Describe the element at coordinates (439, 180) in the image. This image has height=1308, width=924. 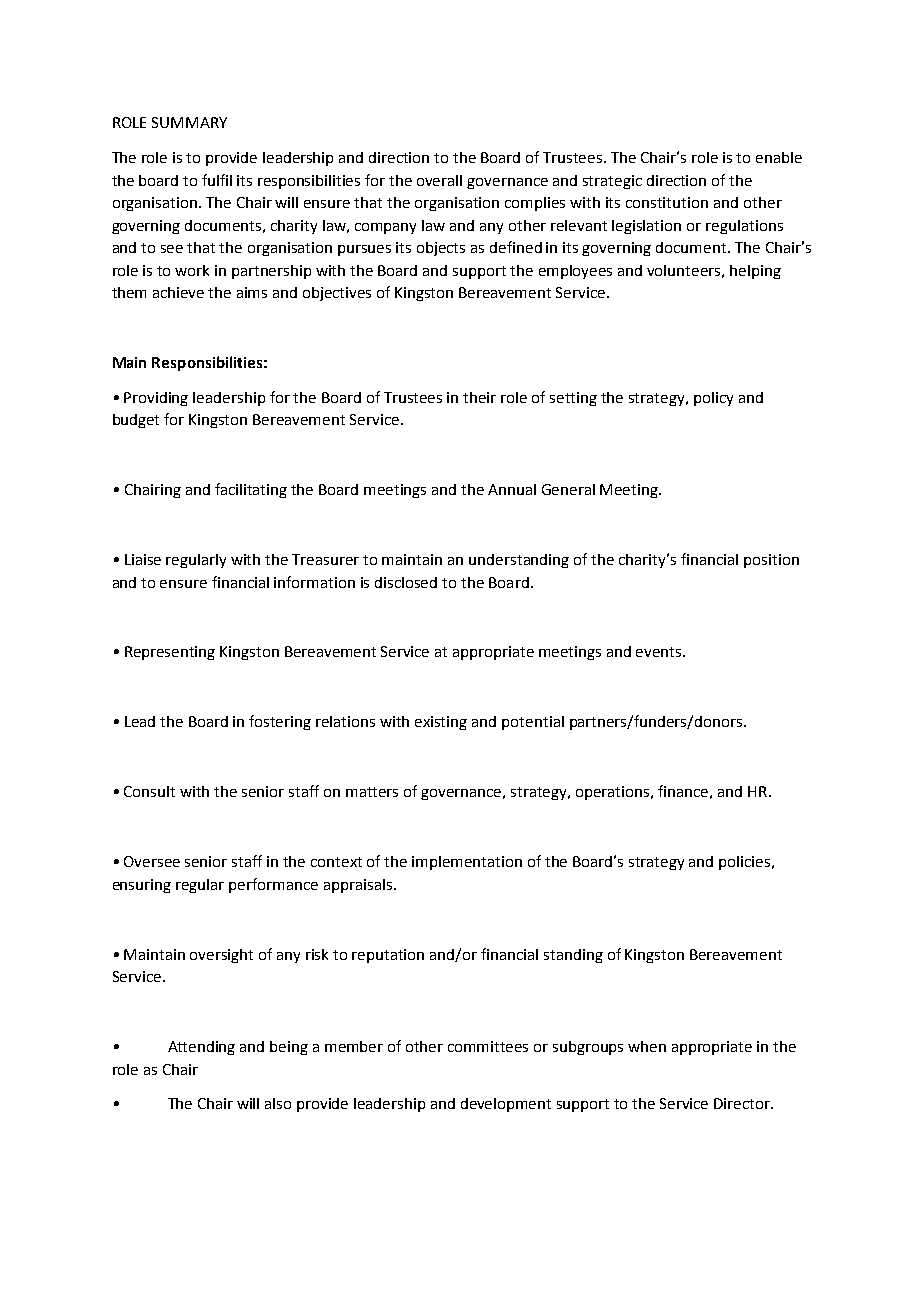
I see `overall` at that location.
